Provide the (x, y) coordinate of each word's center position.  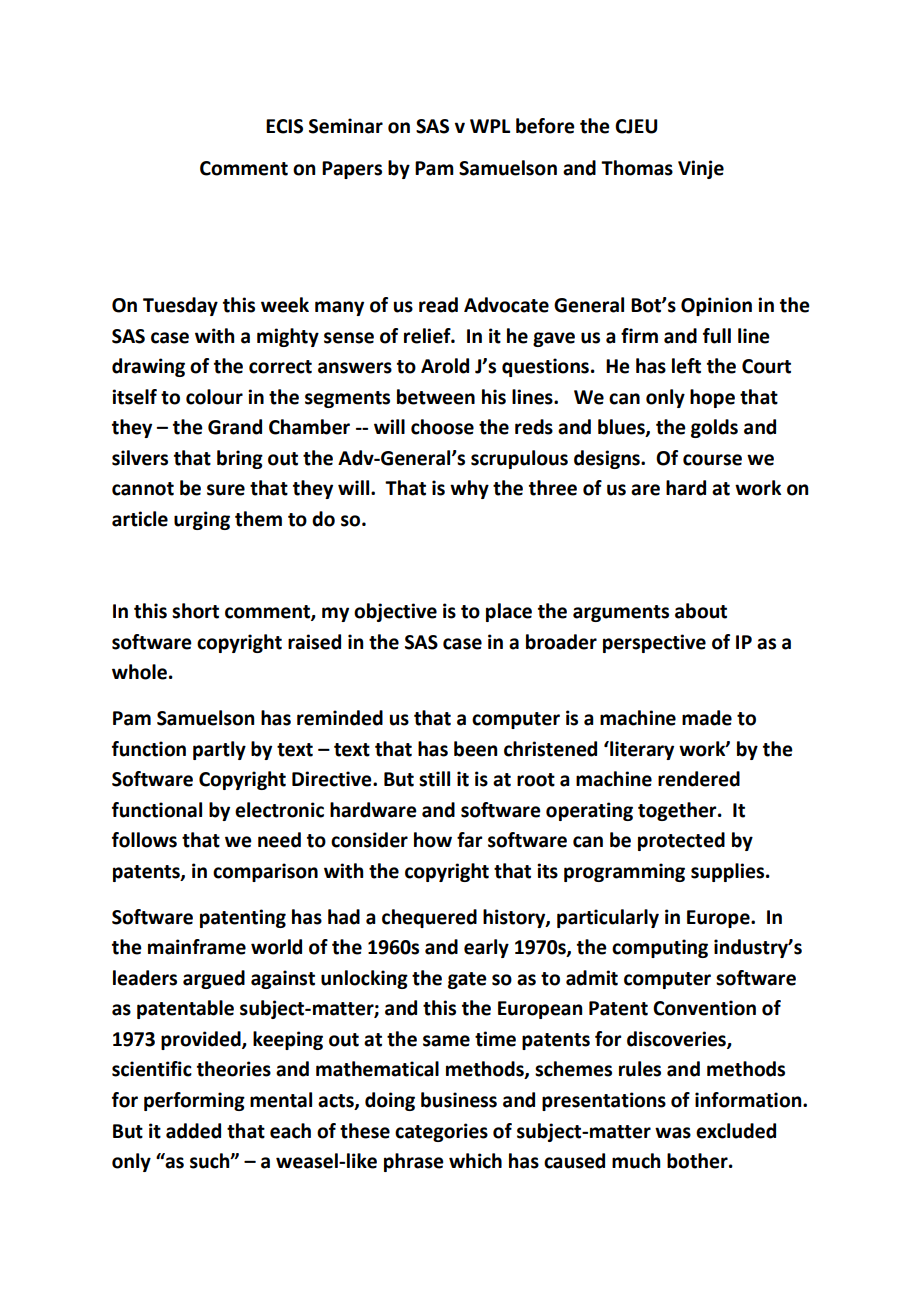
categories (441, 1132)
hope (712, 398)
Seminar (346, 126)
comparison (265, 872)
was (673, 1133)
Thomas (637, 168)
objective (395, 612)
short (195, 611)
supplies (729, 872)
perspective (654, 643)
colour (214, 397)
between (436, 397)
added (193, 1131)
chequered (429, 918)
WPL (490, 126)
